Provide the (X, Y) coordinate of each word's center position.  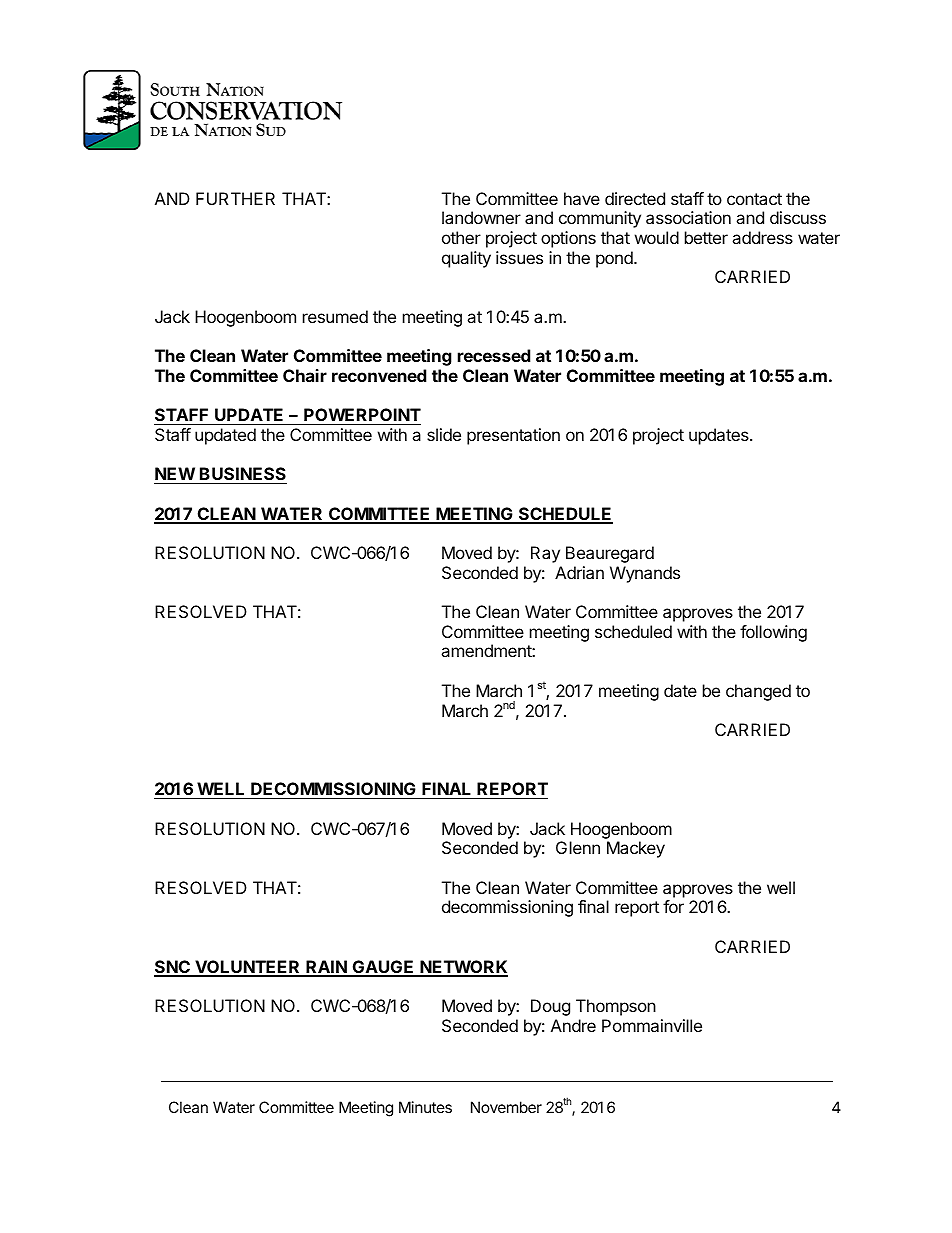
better (706, 237)
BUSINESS (242, 475)
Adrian (579, 572)
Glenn (578, 847)
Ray (545, 554)
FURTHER (235, 198)
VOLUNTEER (247, 968)
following (773, 633)
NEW (175, 473)
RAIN (326, 968)
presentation (513, 436)
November (506, 1107)
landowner (481, 217)
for (673, 906)
